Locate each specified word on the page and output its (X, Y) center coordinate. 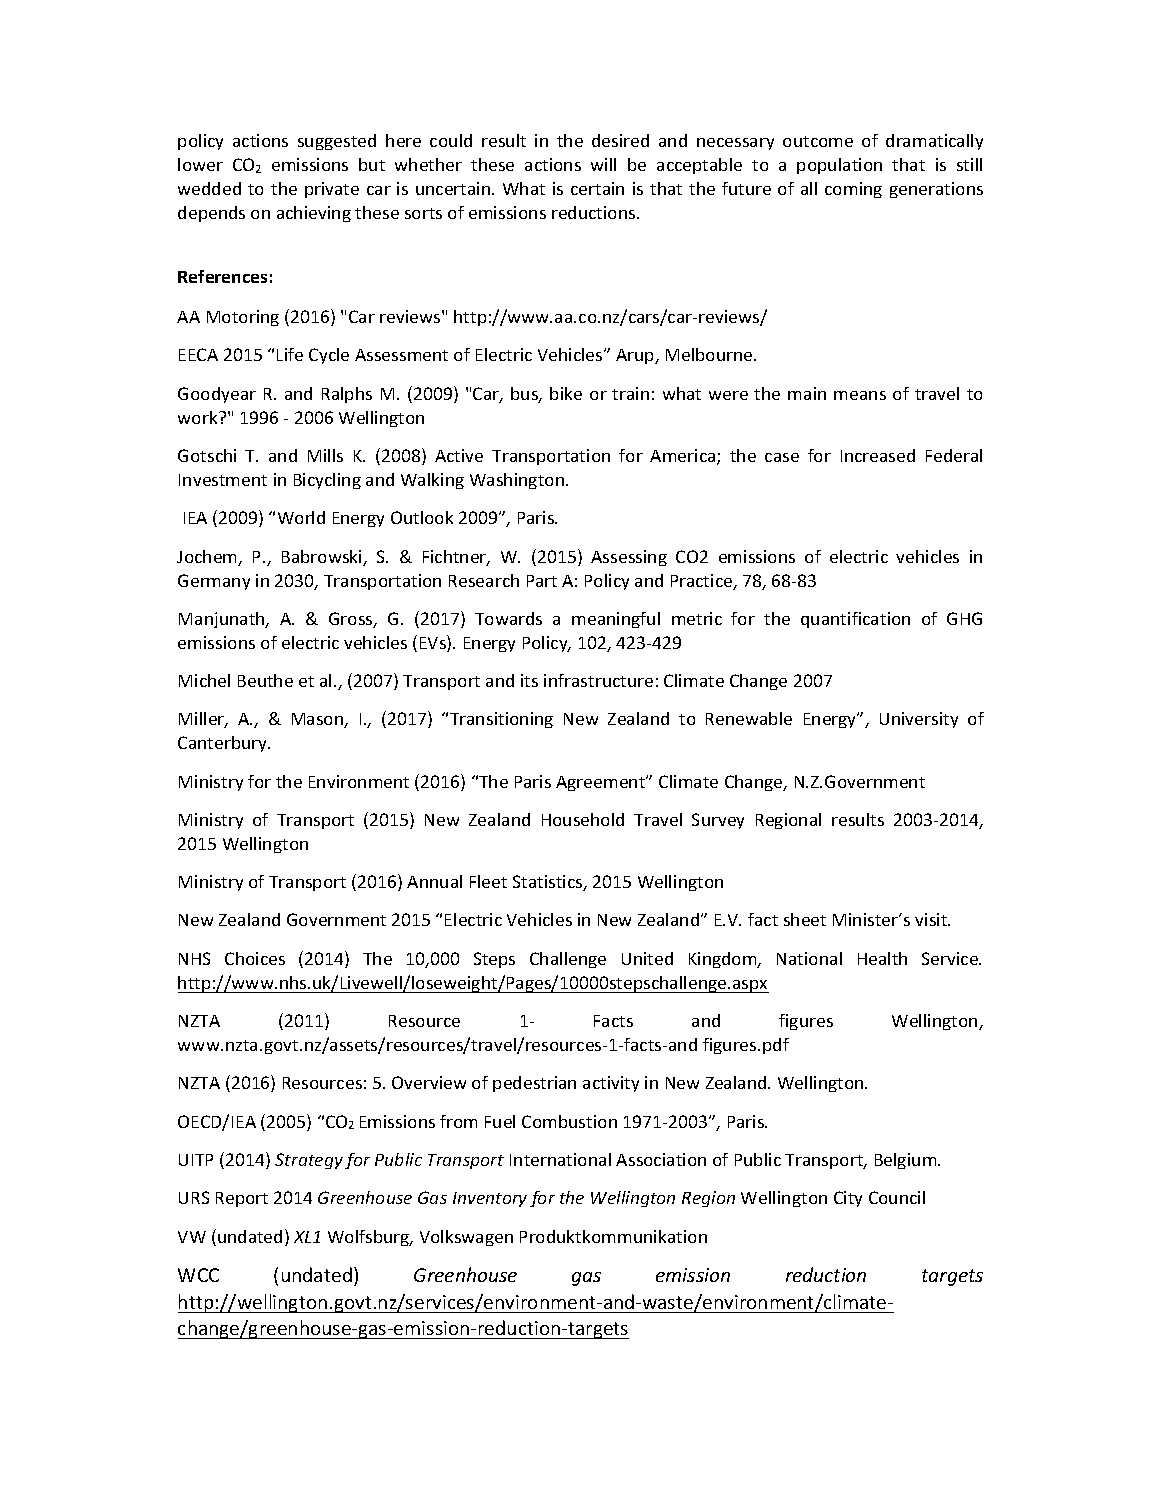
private (332, 190)
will (603, 164)
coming (853, 190)
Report (242, 1199)
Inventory (490, 1199)
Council (897, 1197)
